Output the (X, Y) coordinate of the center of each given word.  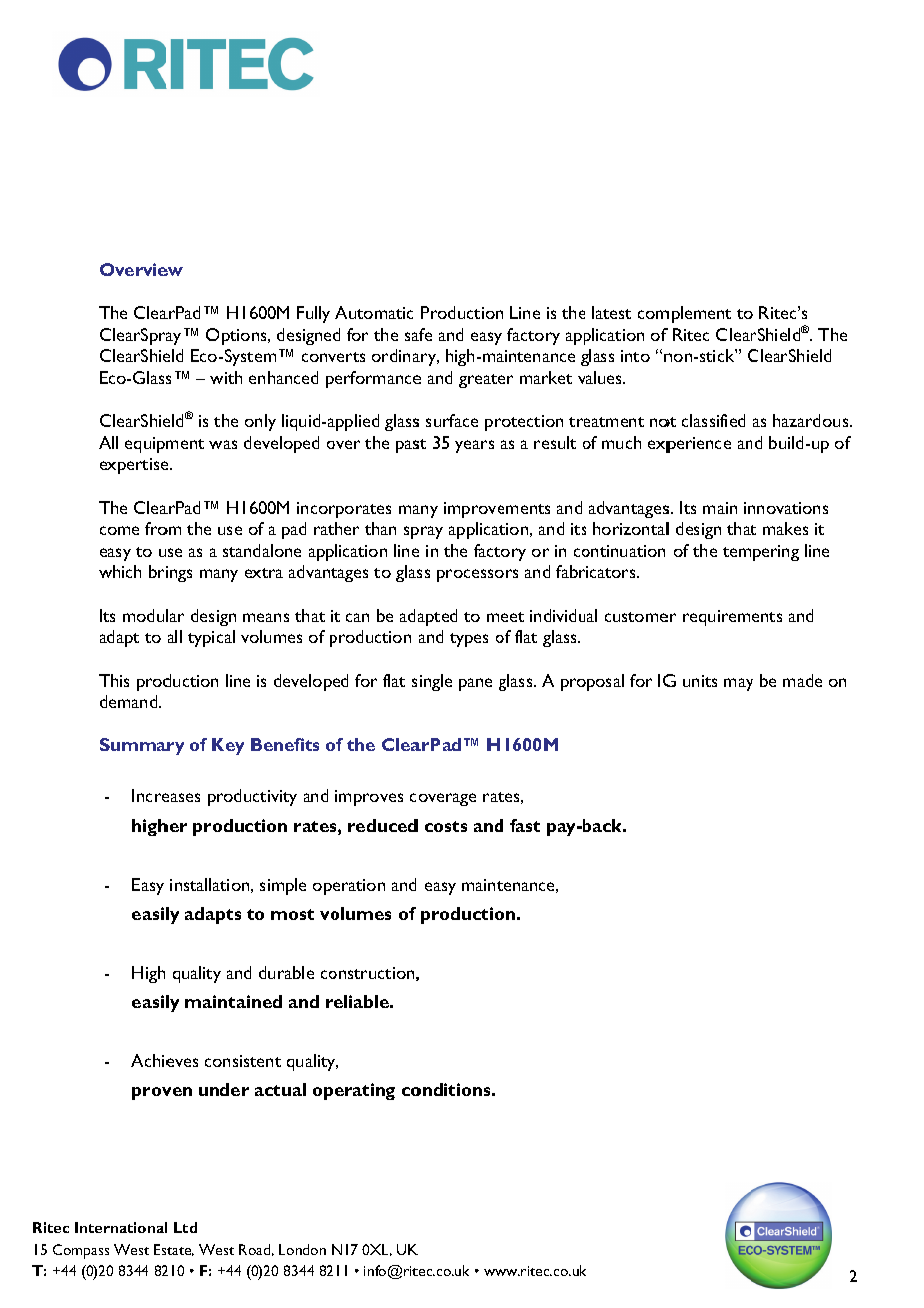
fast (525, 825)
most (292, 914)
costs (446, 826)
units (700, 681)
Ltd (185, 1227)
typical (211, 638)
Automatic (374, 312)
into (635, 356)
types (469, 640)
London (302, 1249)
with (226, 377)
